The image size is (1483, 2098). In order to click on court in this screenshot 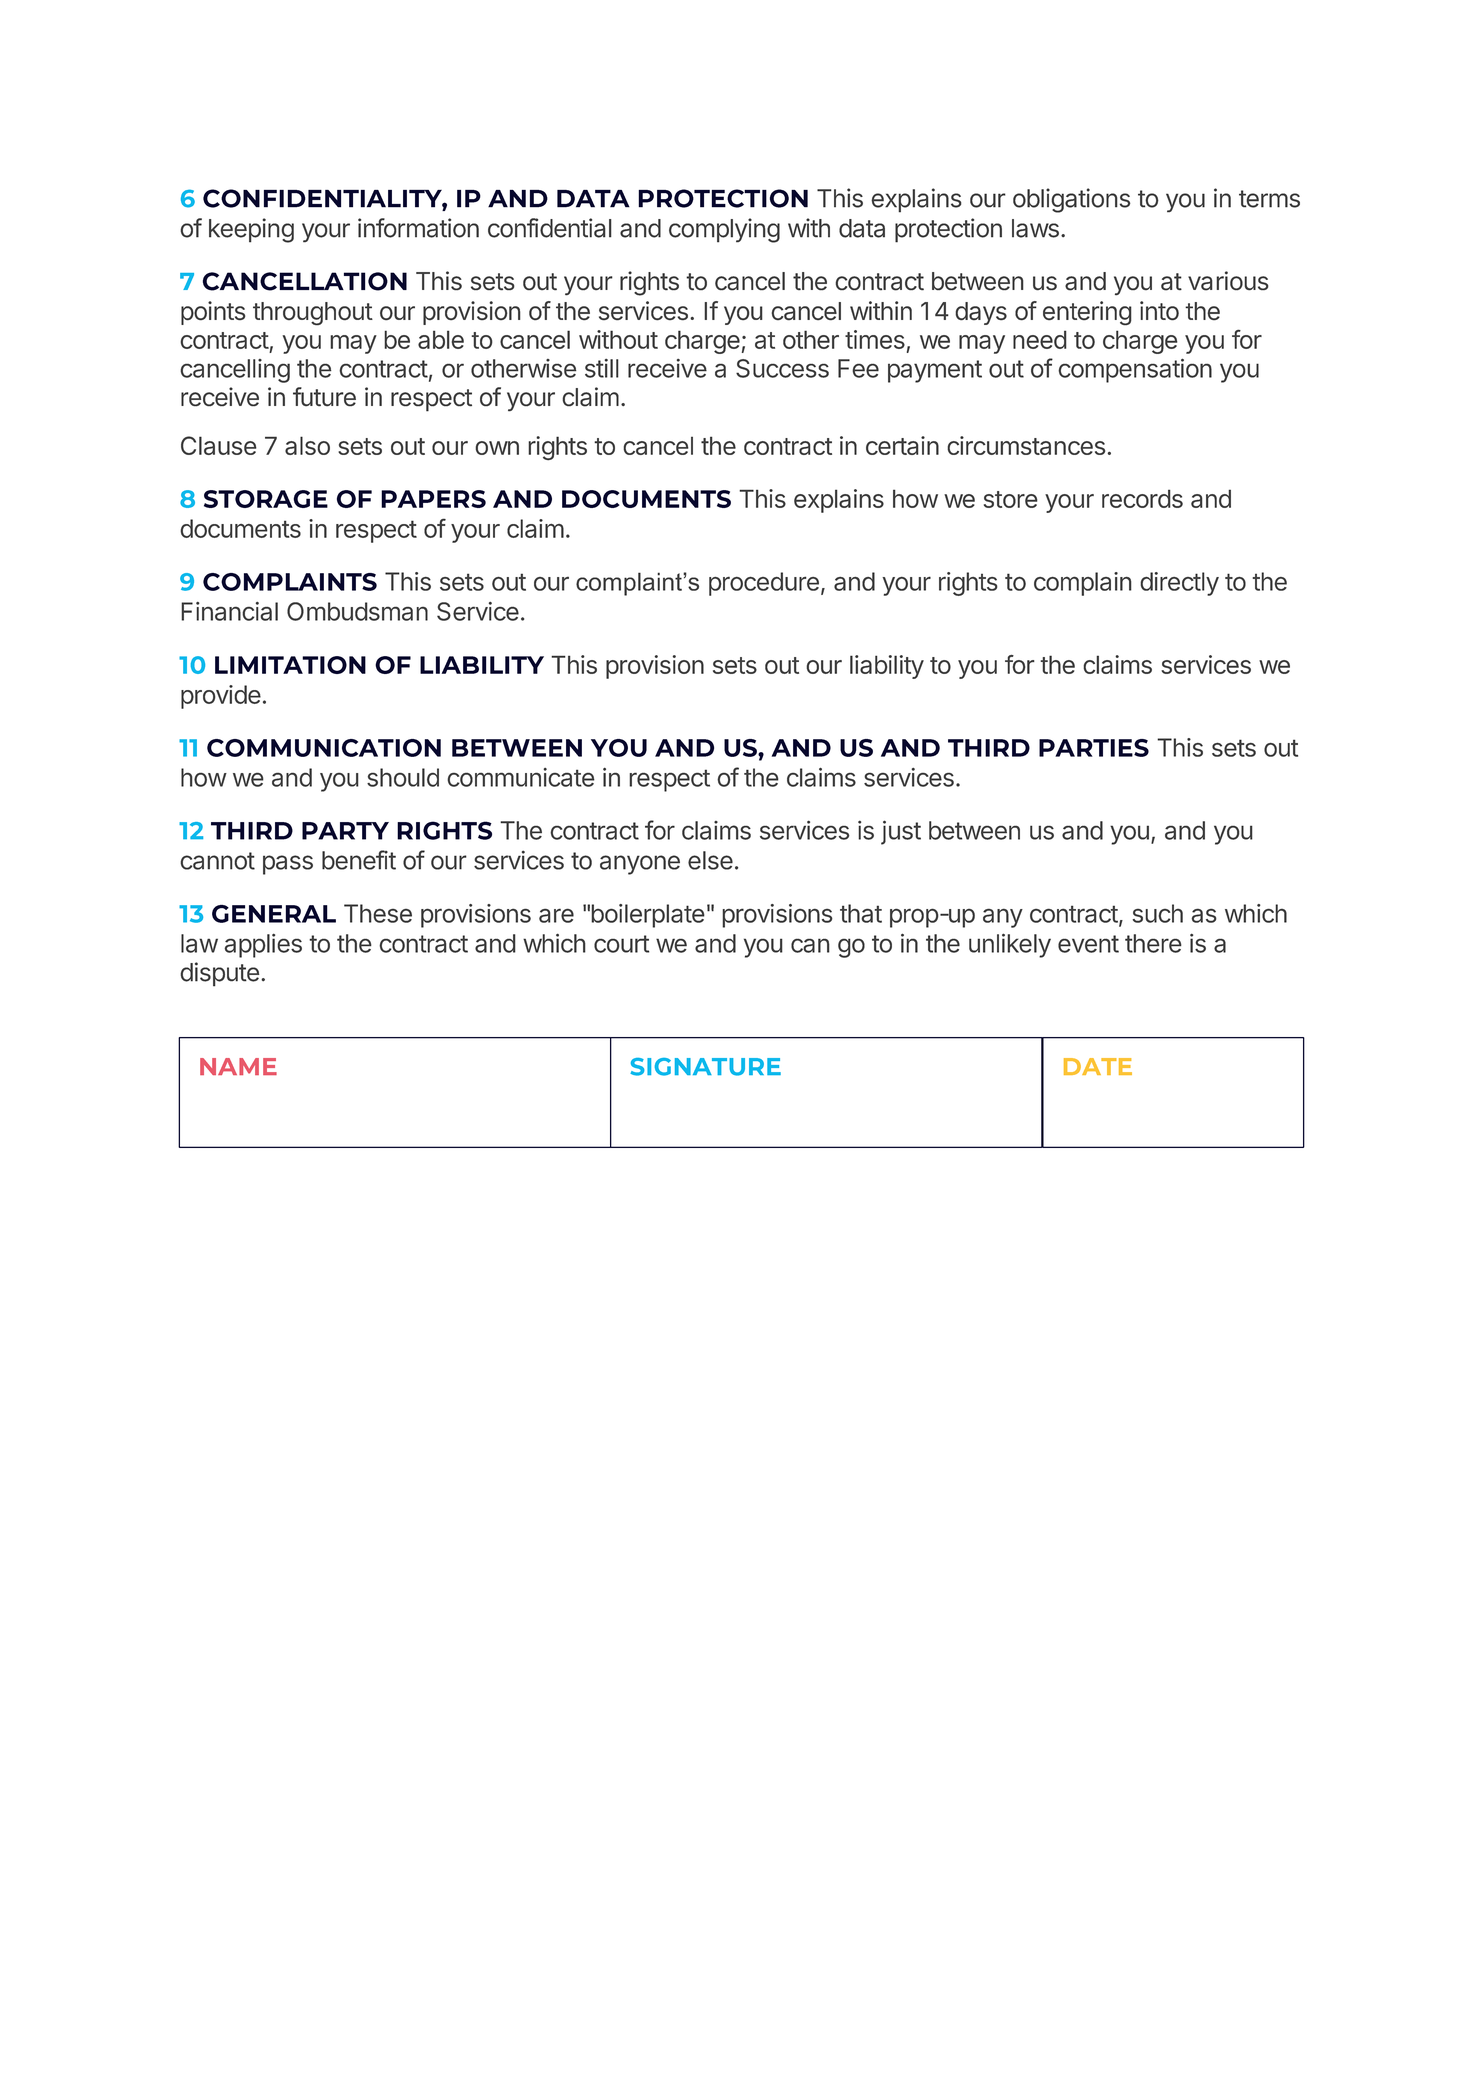, I will do `click(621, 944)`.
